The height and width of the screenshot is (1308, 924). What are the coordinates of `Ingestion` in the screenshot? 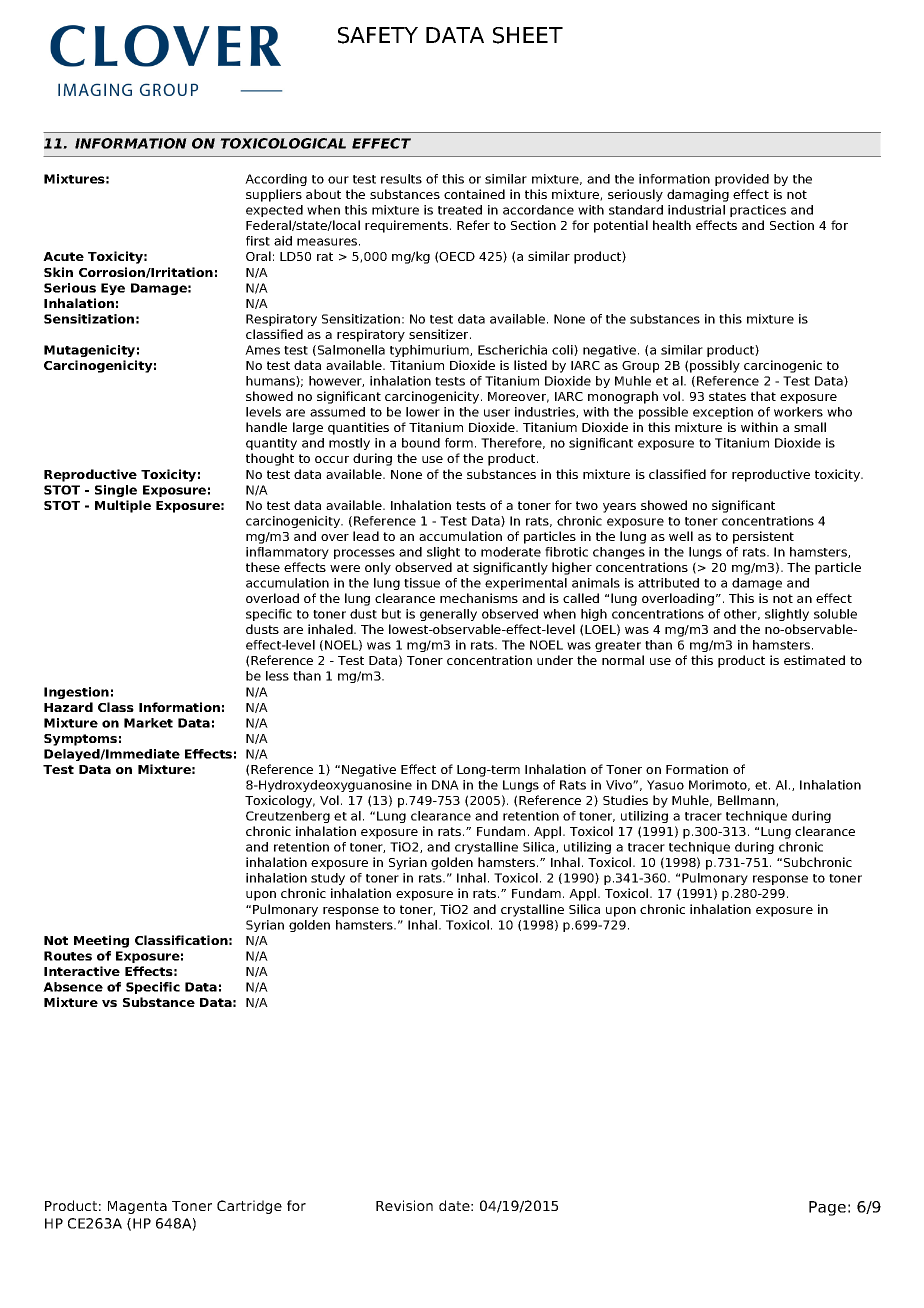 It's located at (76, 693).
